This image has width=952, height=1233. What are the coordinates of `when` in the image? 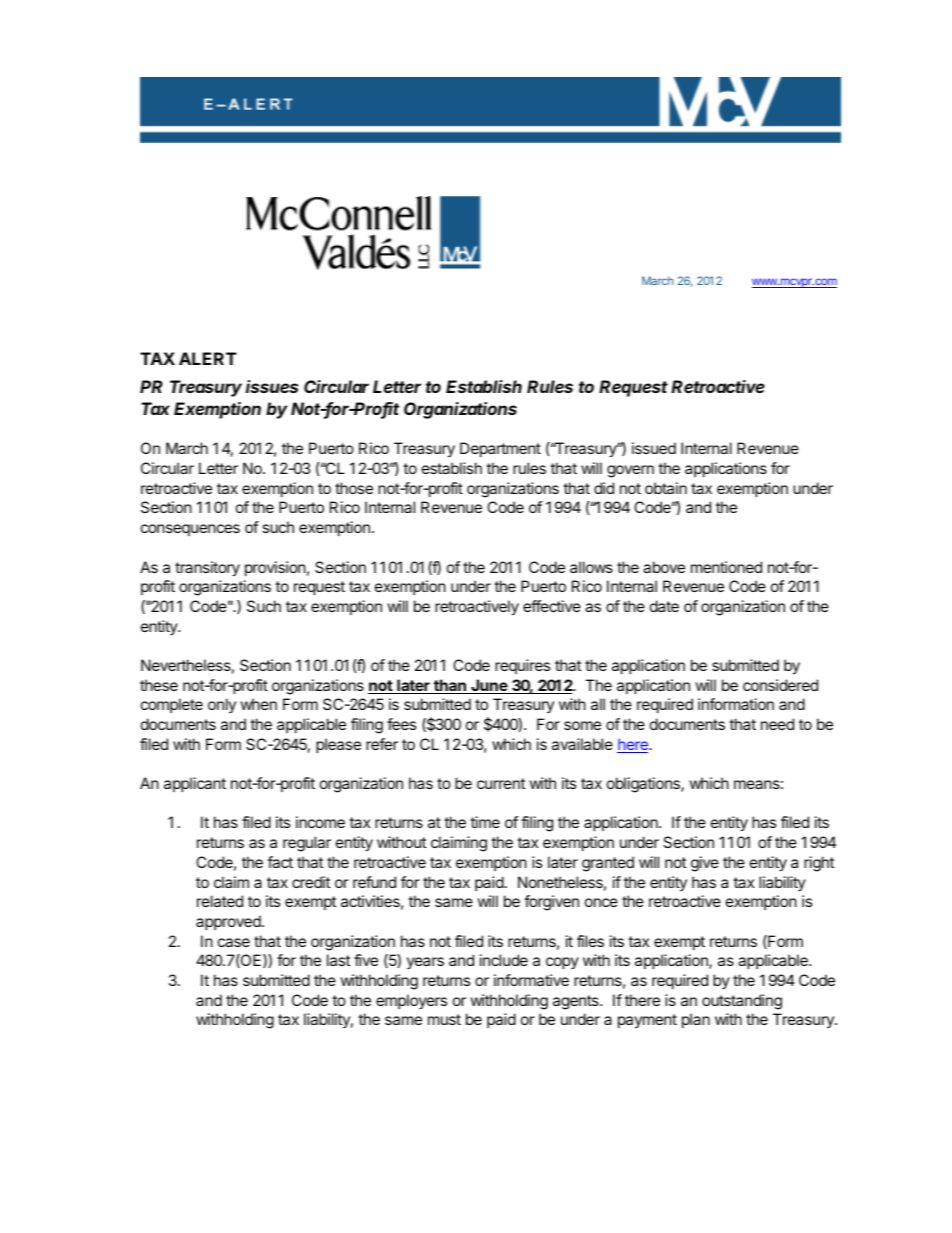 It's located at (258, 704).
